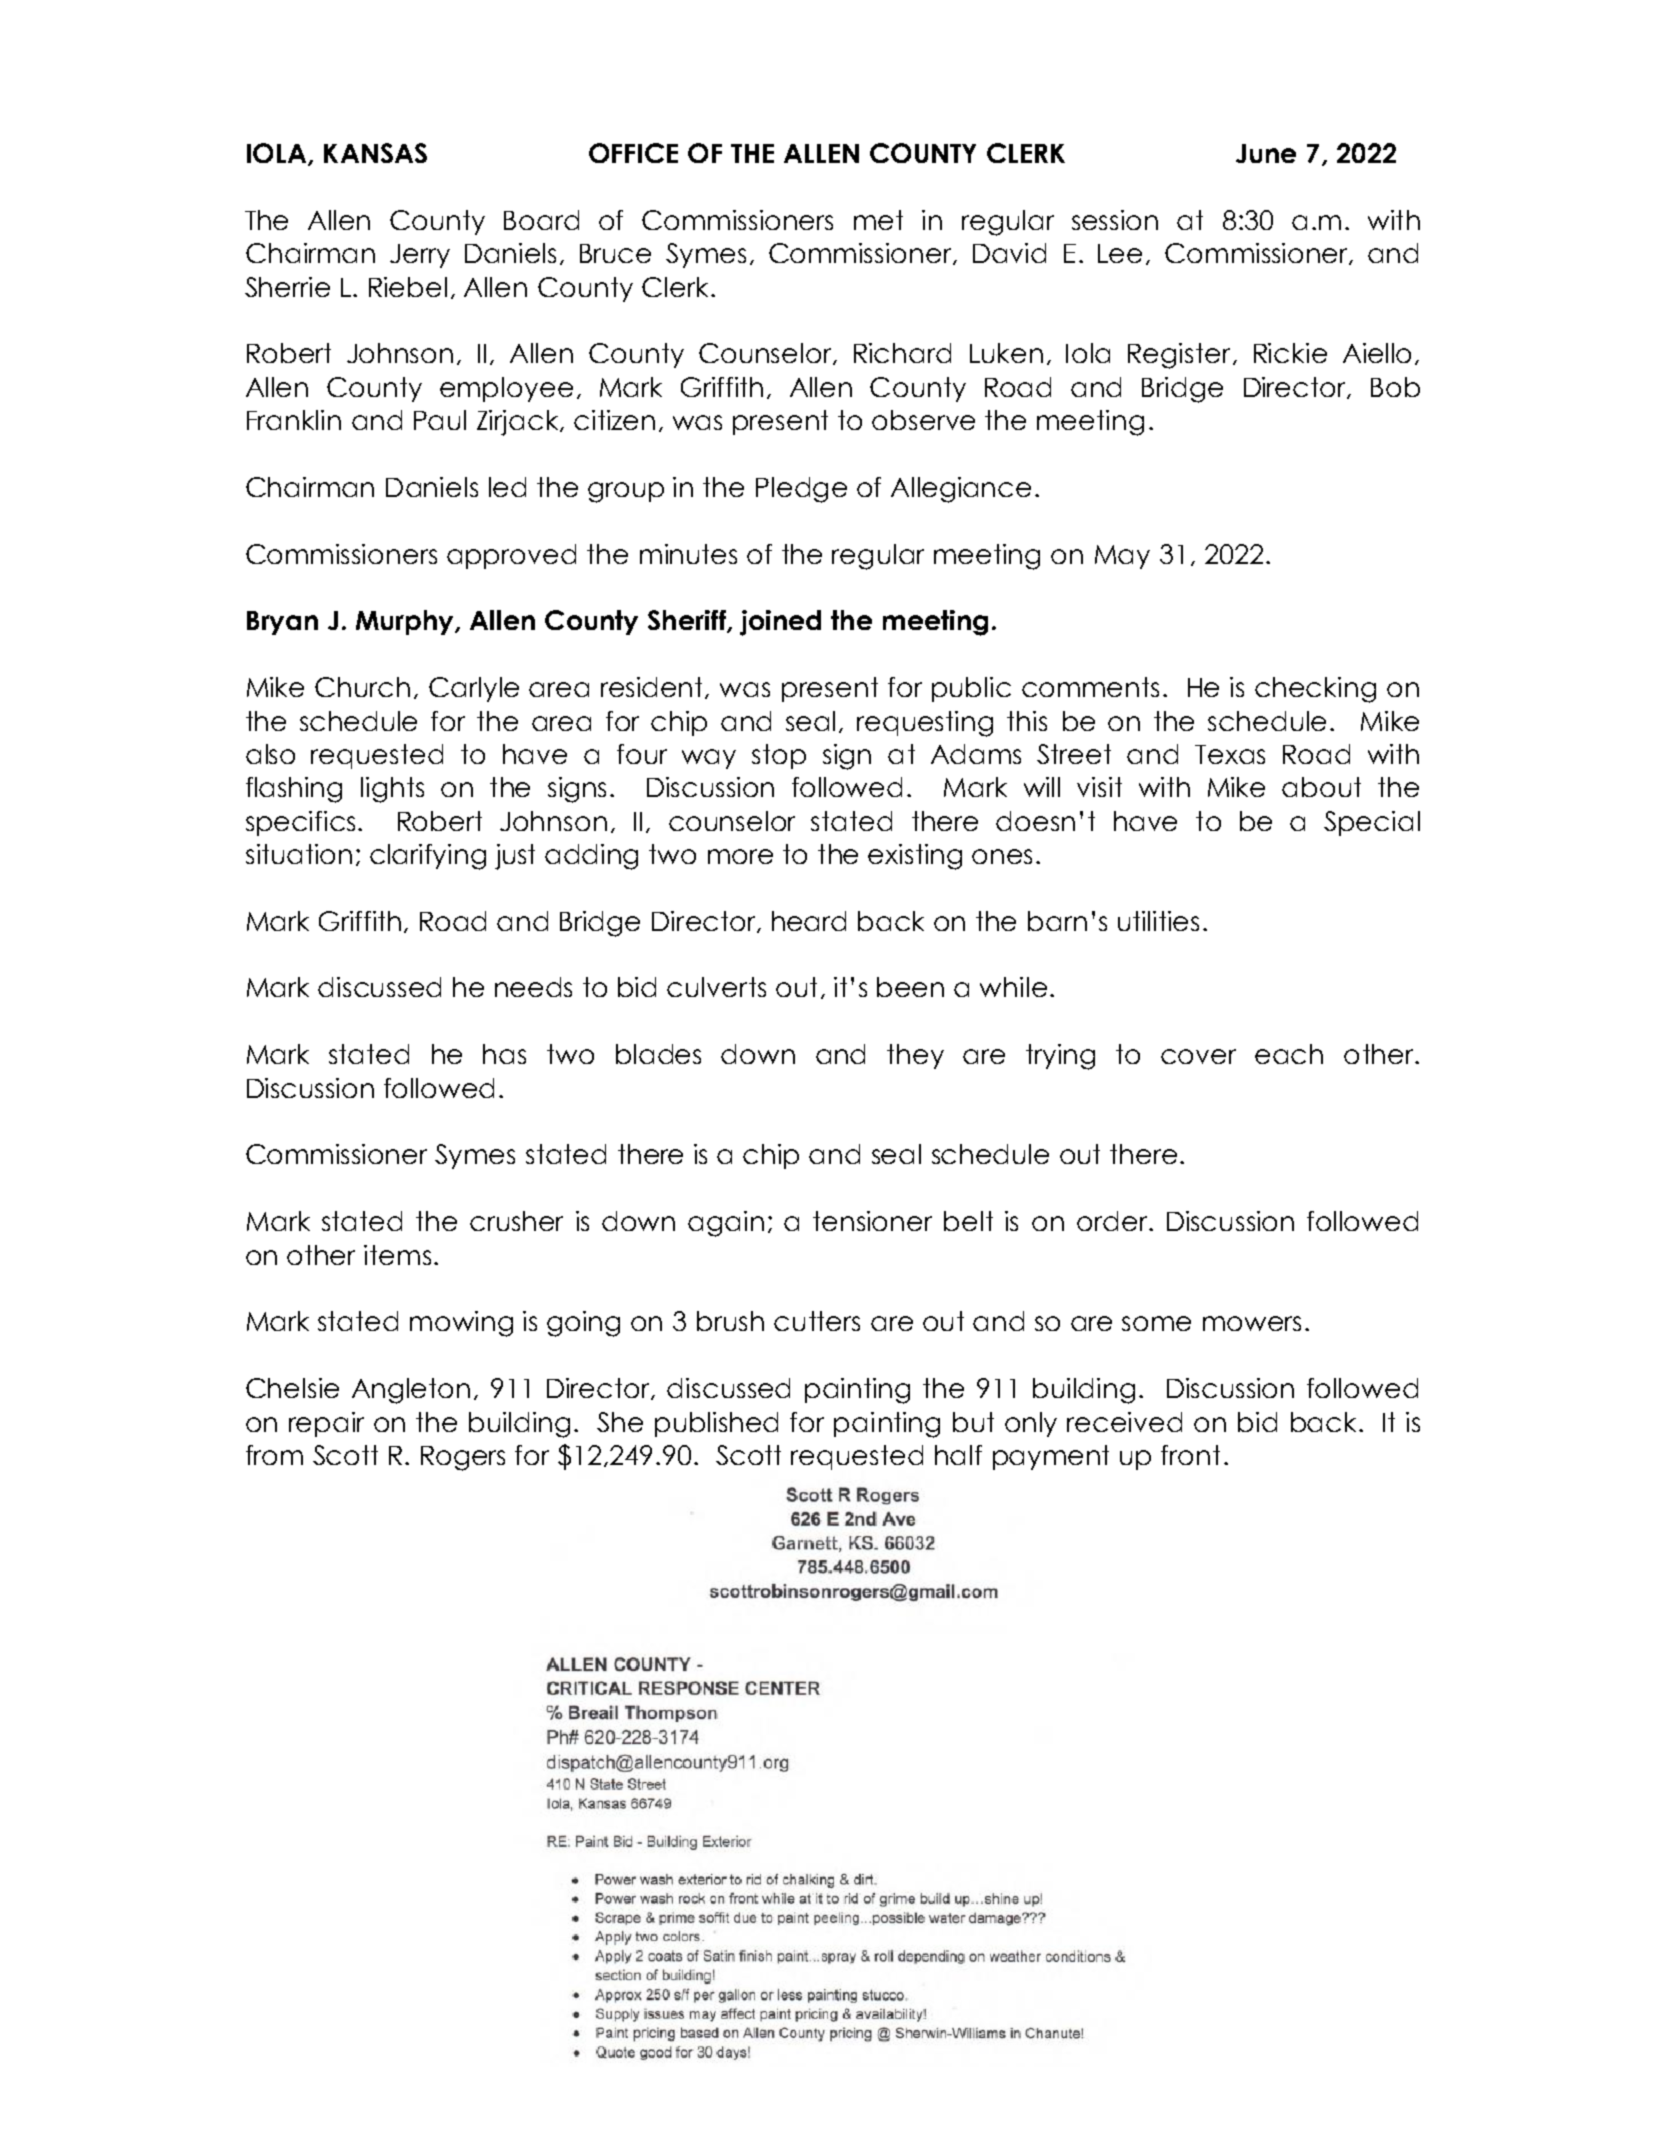  I want to click on June, so click(1266, 153).
